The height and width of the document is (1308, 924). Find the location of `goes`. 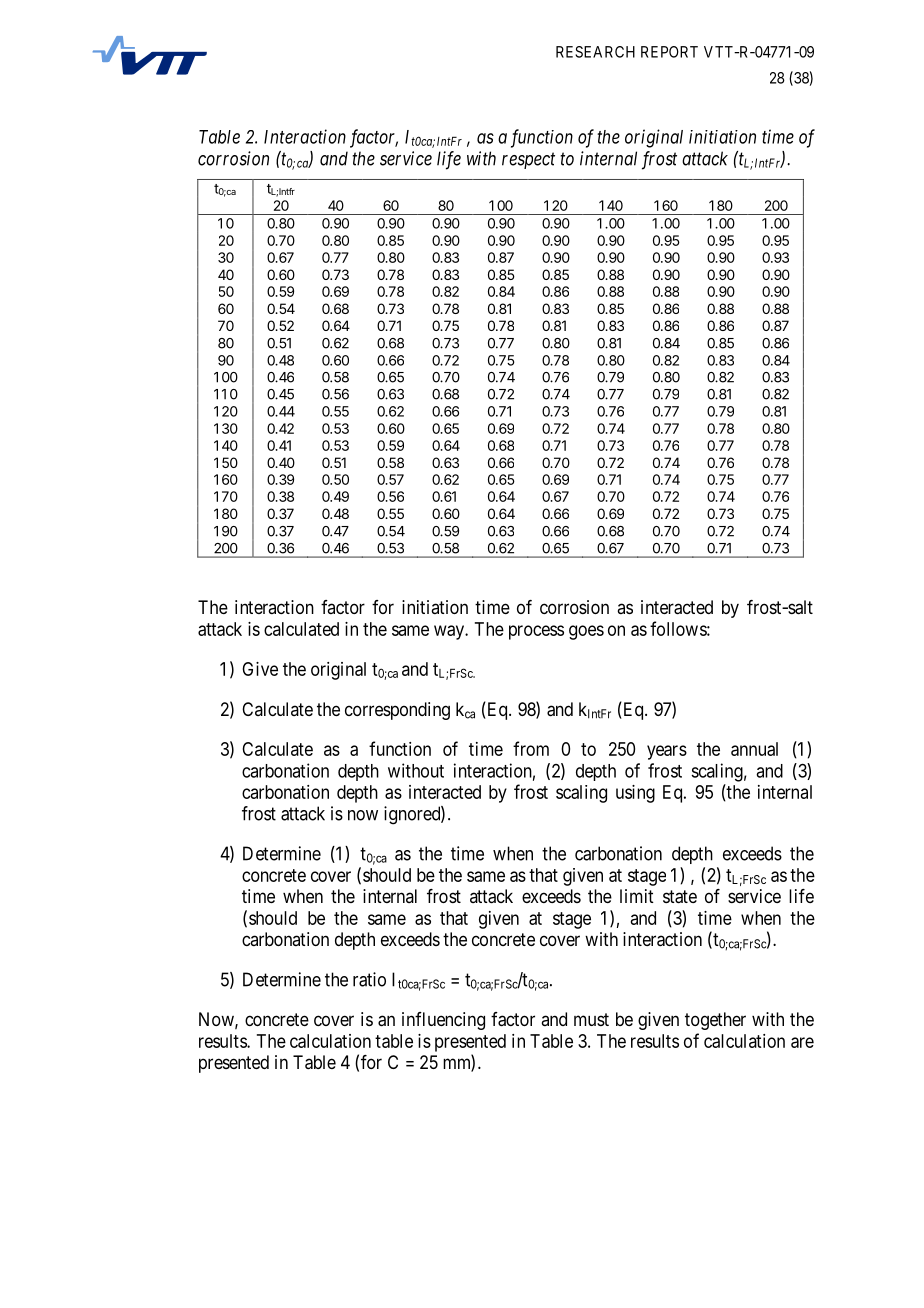

goes is located at coordinates (586, 632).
